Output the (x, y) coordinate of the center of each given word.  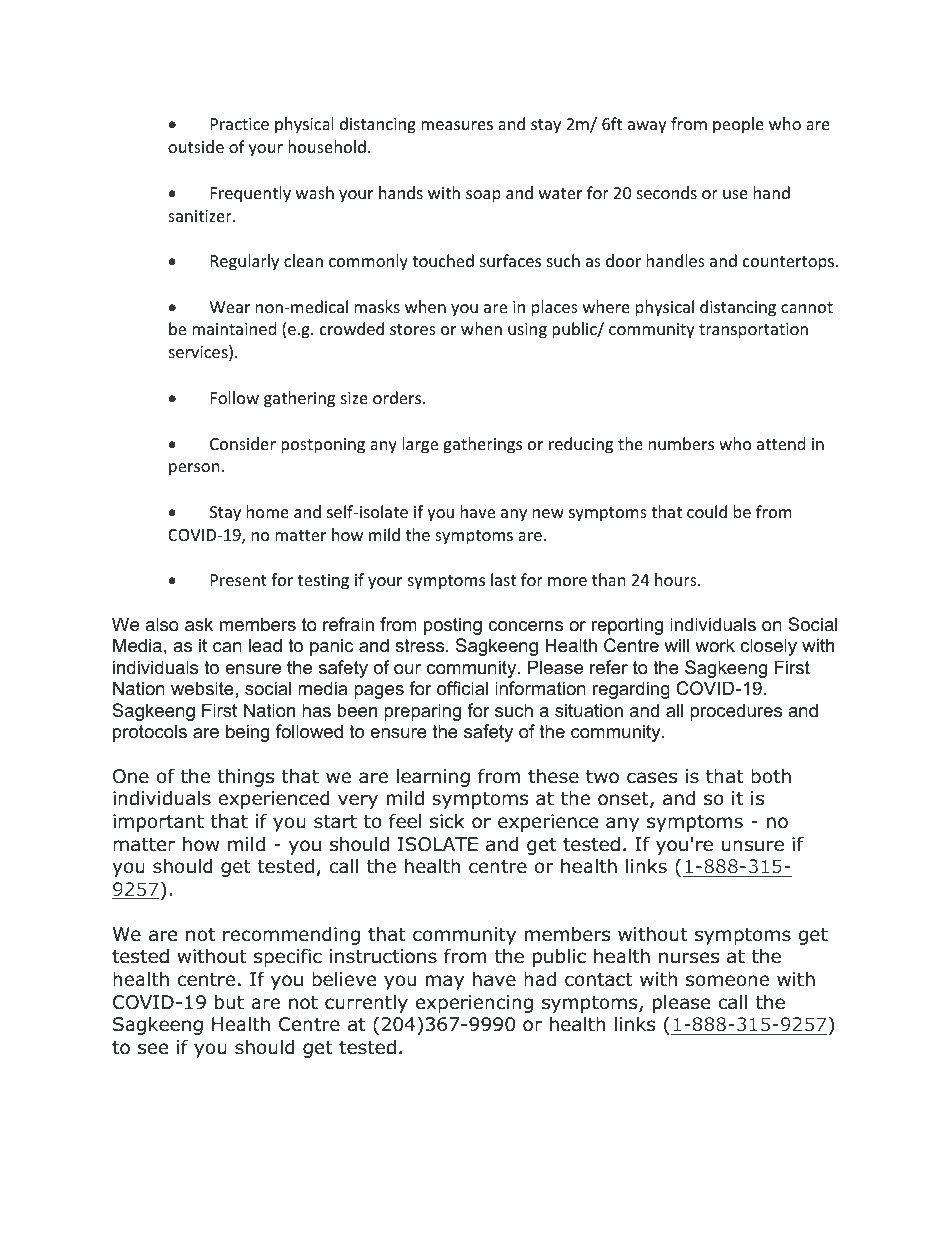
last (503, 579)
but (229, 1002)
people (738, 125)
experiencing (474, 1004)
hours (677, 579)
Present (239, 580)
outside (196, 146)
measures (457, 125)
